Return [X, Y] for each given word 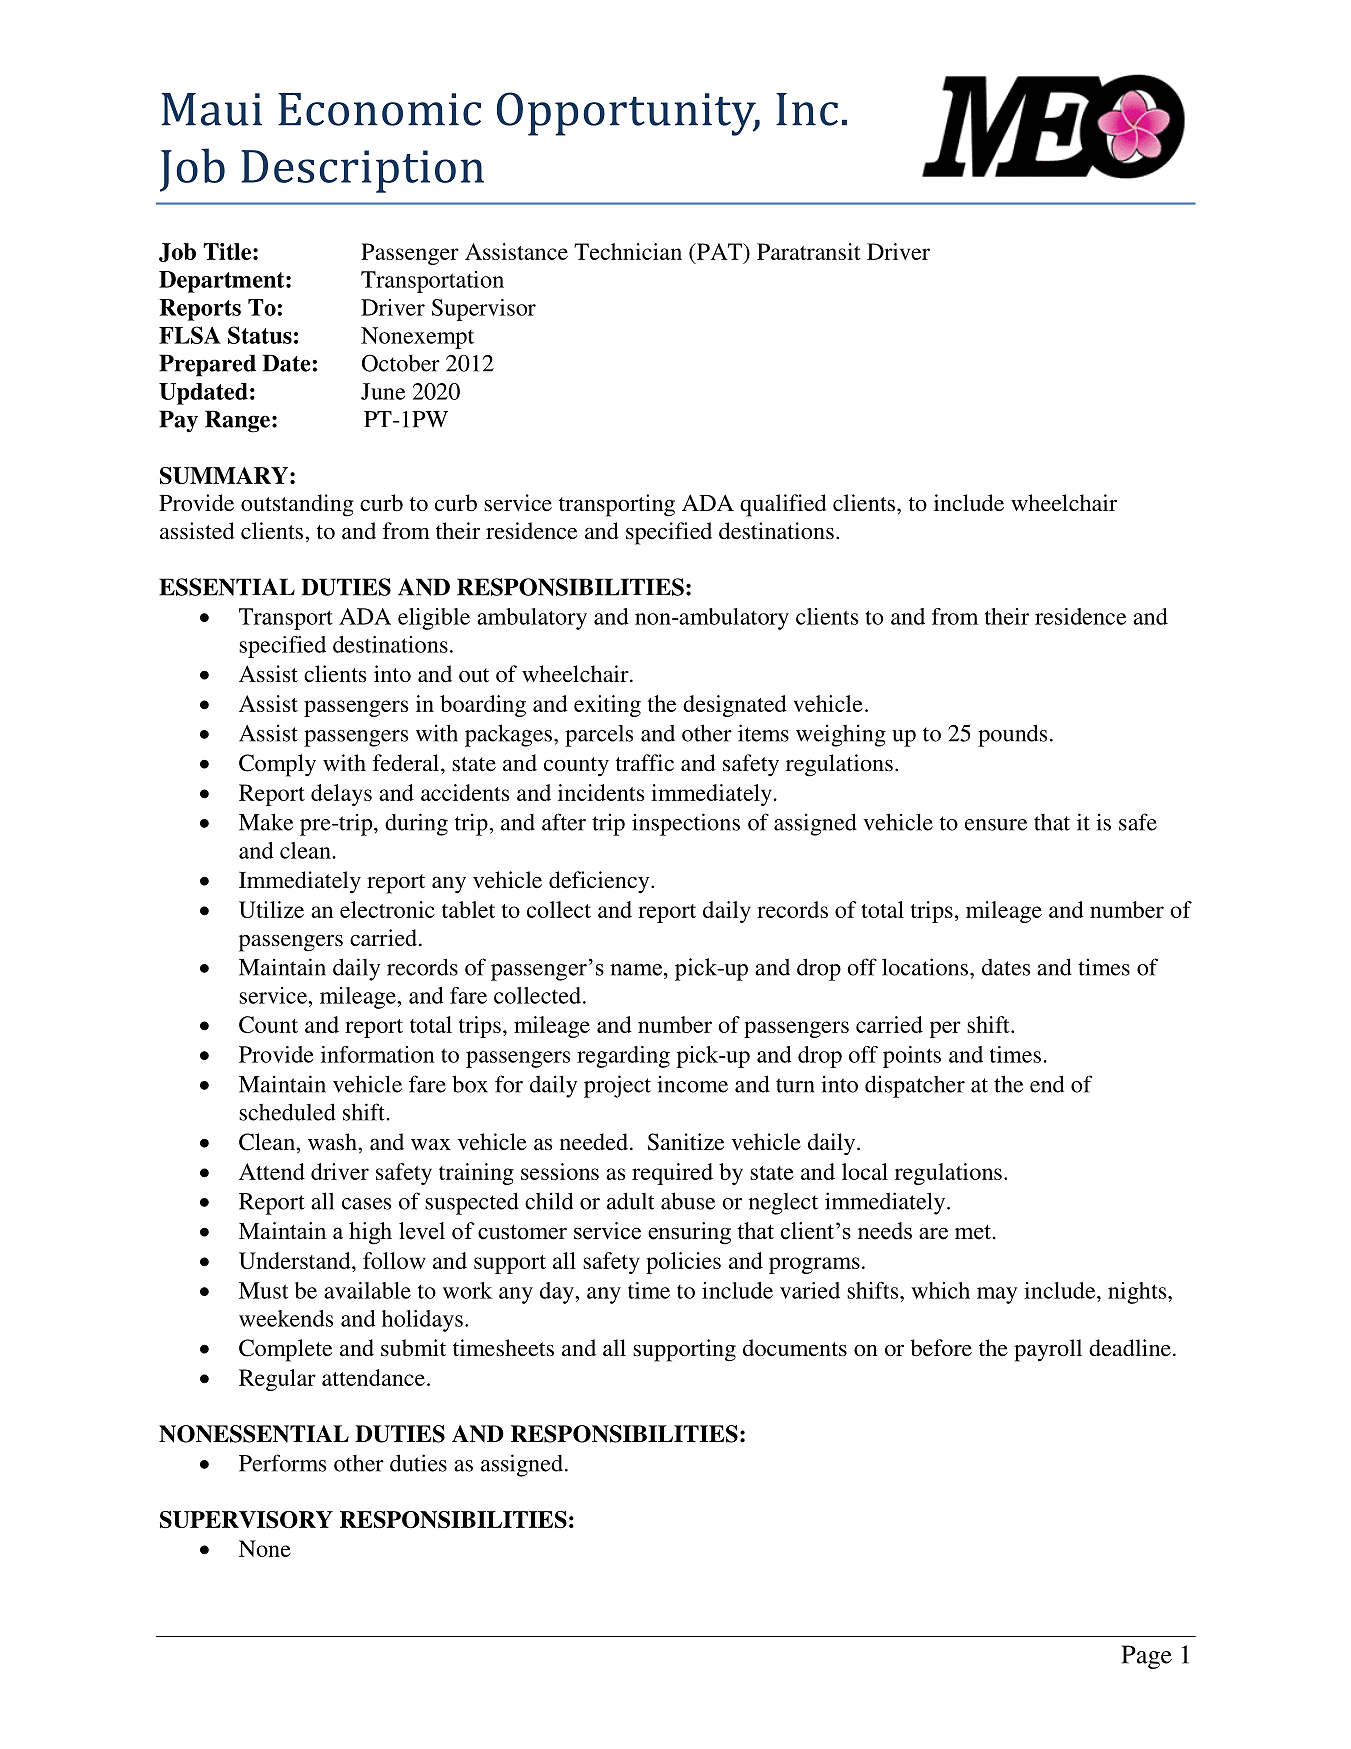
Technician [628, 251]
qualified [783, 505]
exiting [607, 706]
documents [795, 1348]
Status [260, 335]
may [997, 1295]
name [636, 970]
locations [925, 967]
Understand [296, 1260]
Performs [282, 1463]
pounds [1012, 735]
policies [683, 1263]
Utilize [271, 909]
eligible [434, 619]
